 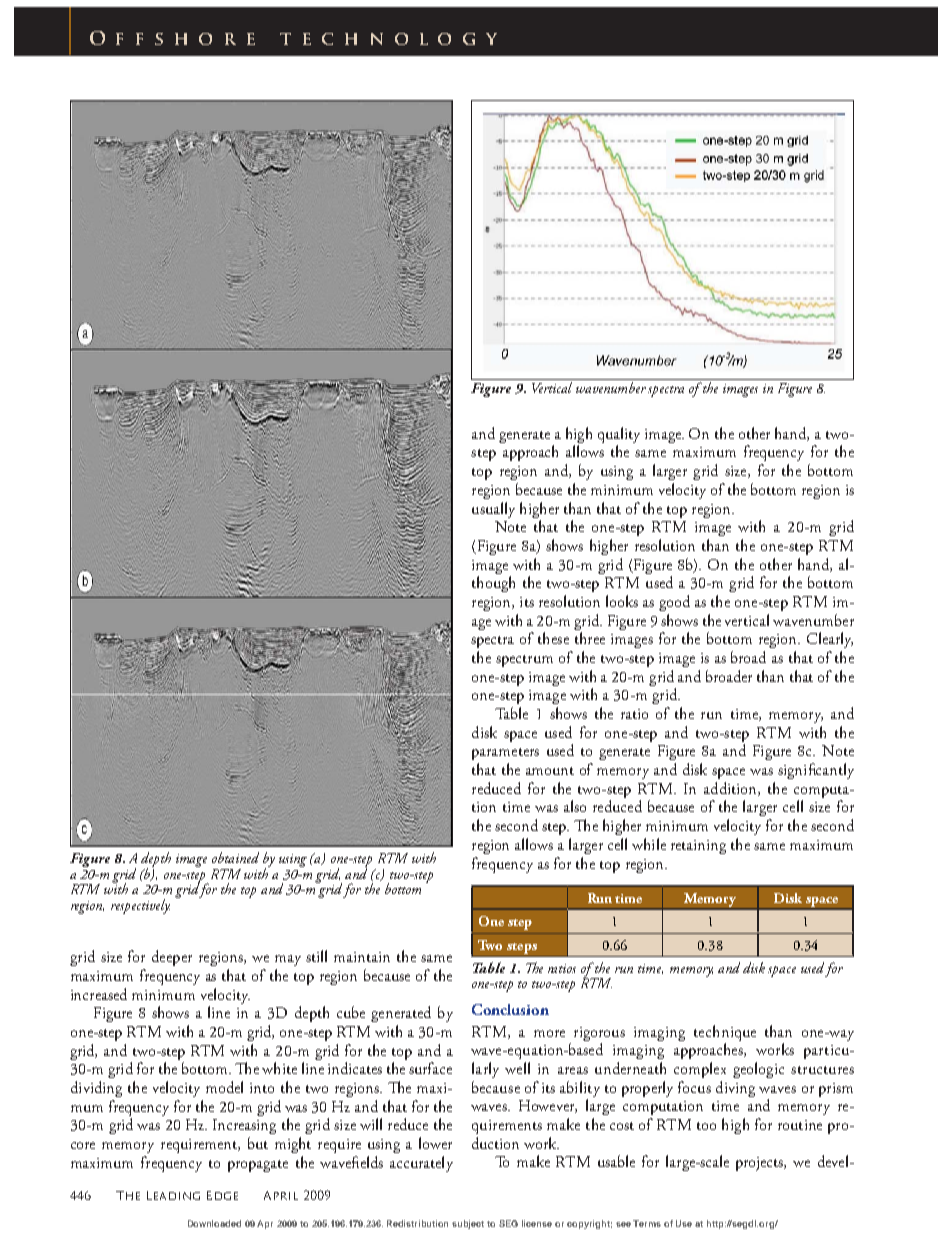 What do you see at coordinates (553, 638) in the screenshot?
I see `these` at bounding box center [553, 638].
